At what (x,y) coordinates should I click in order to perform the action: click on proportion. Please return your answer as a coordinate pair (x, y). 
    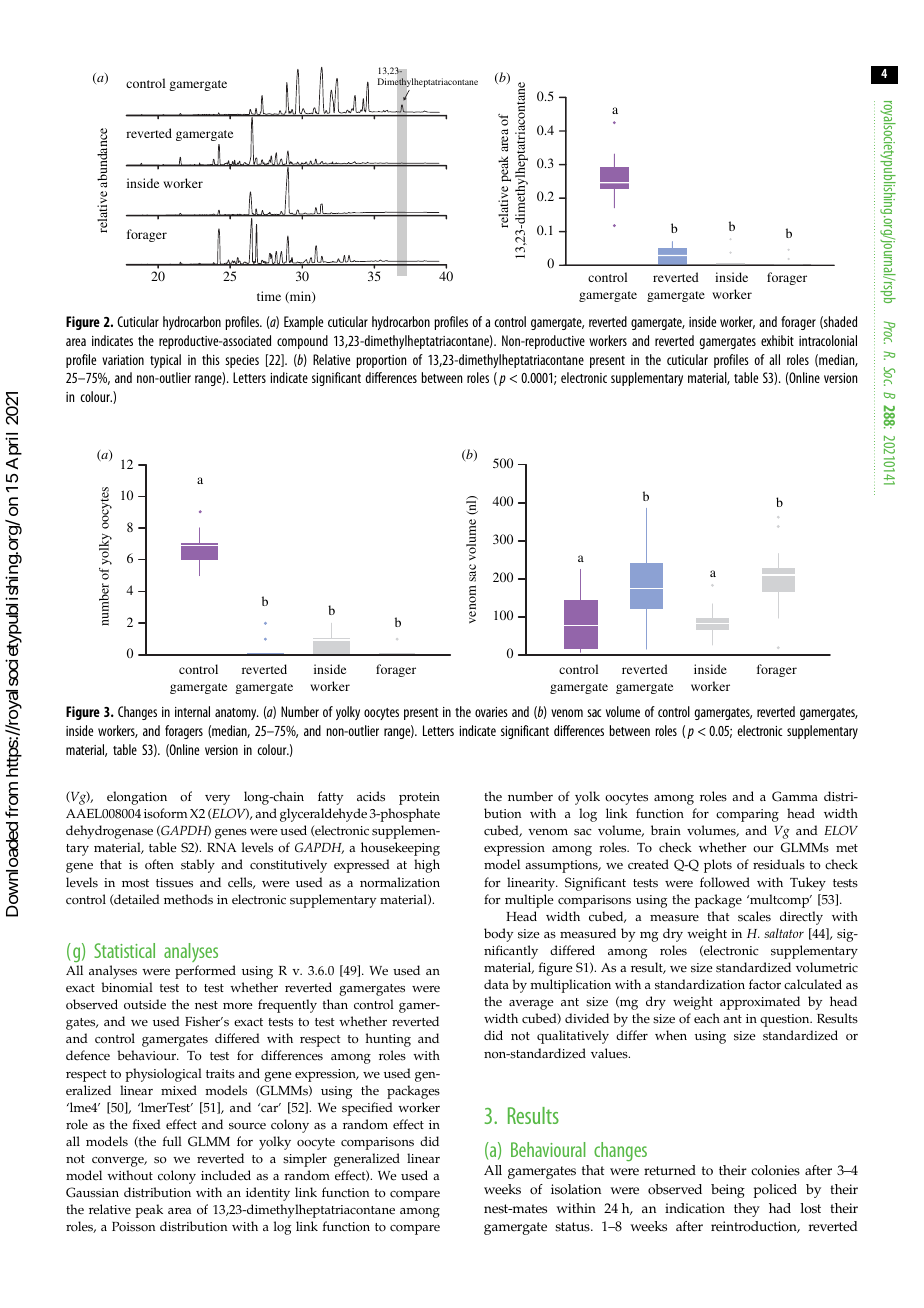
    Looking at the image, I should click on (381, 361).
